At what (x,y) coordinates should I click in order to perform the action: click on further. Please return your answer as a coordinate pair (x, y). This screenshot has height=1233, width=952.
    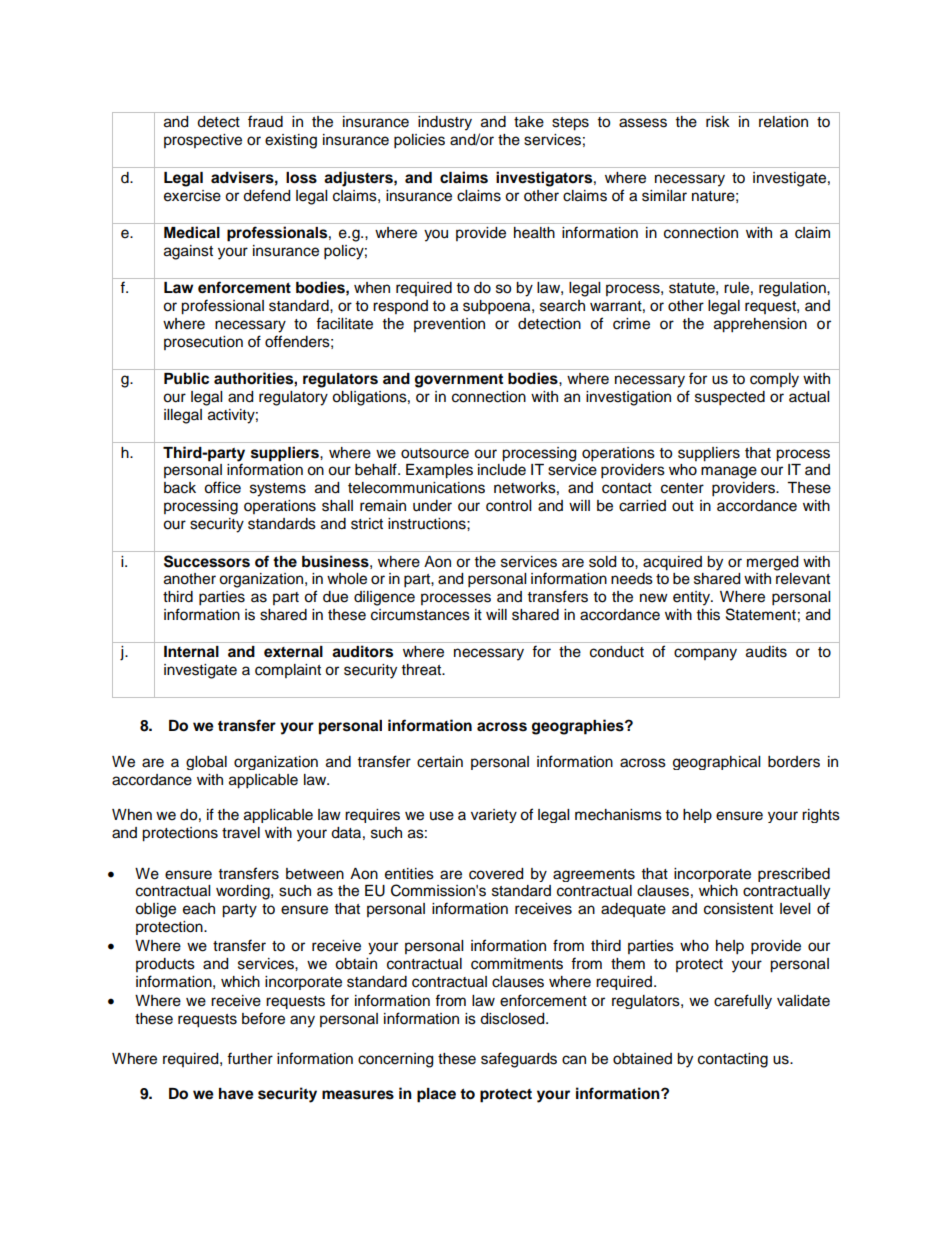
    Looking at the image, I should click on (250, 1058).
